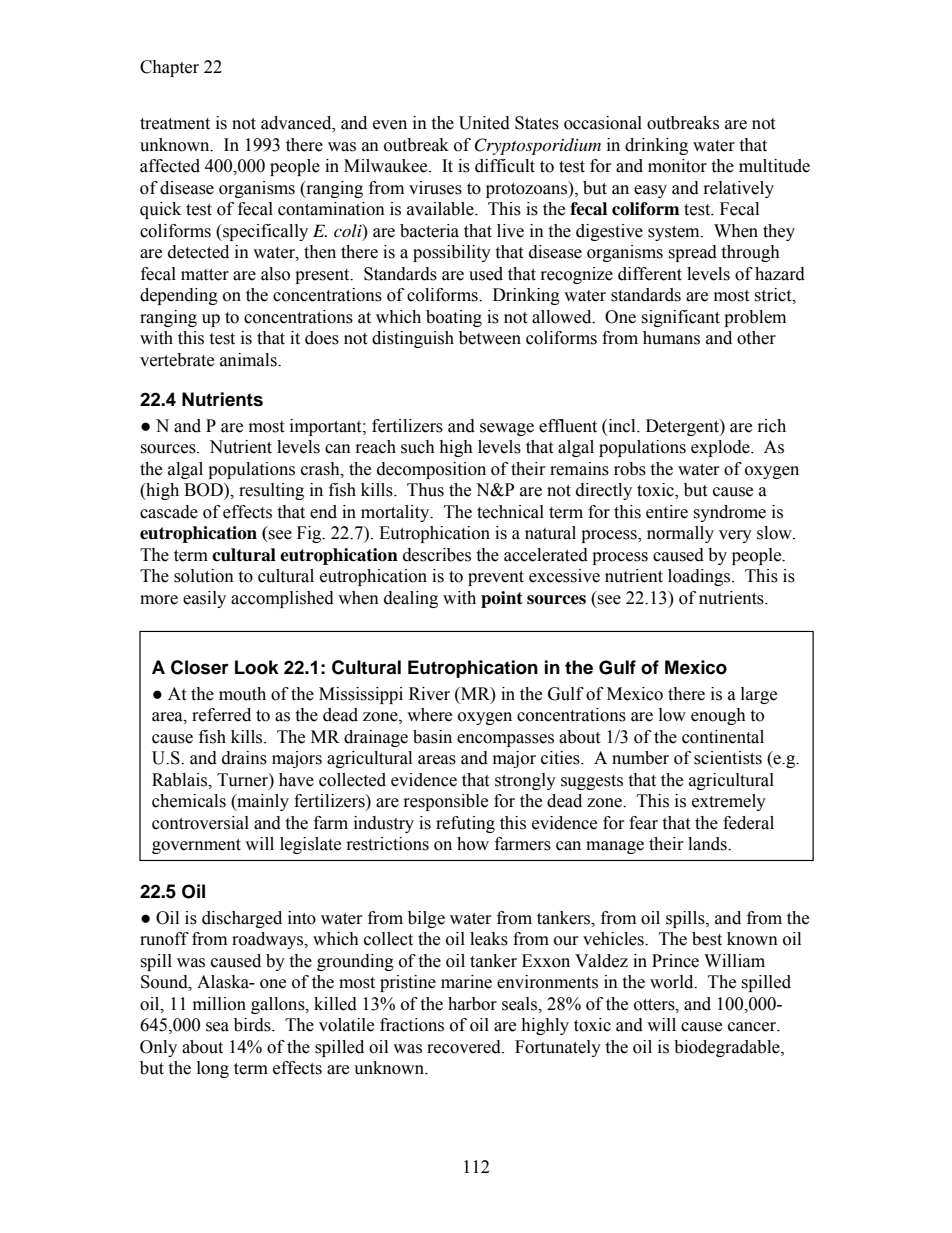 The image size is (952, 1233). What do you see at coordinates (204, 576) in the image?
I see `solution` at bounding box center [204, 576].
